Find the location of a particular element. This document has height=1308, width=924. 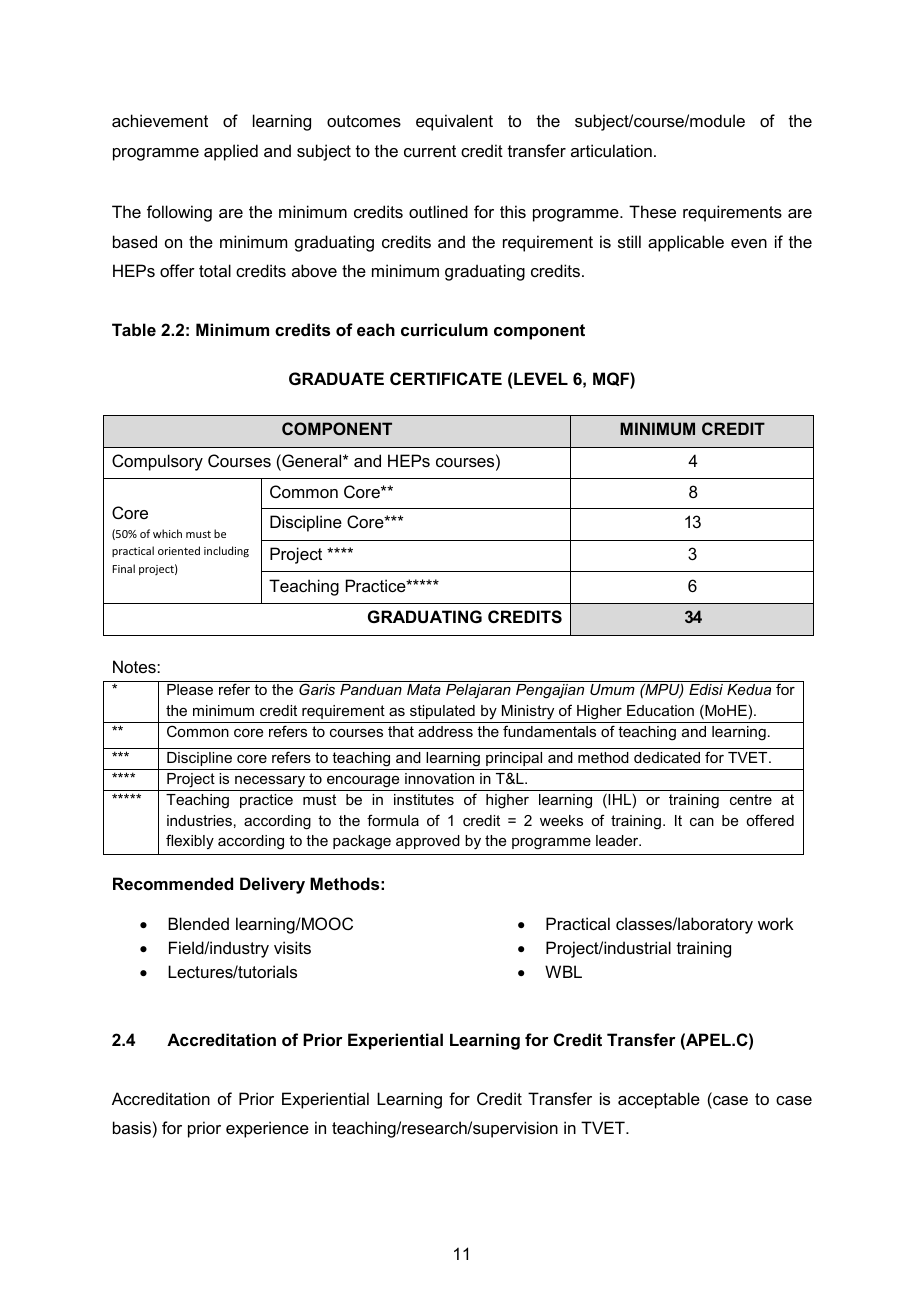

industries is located at coordinates (199, 820).
